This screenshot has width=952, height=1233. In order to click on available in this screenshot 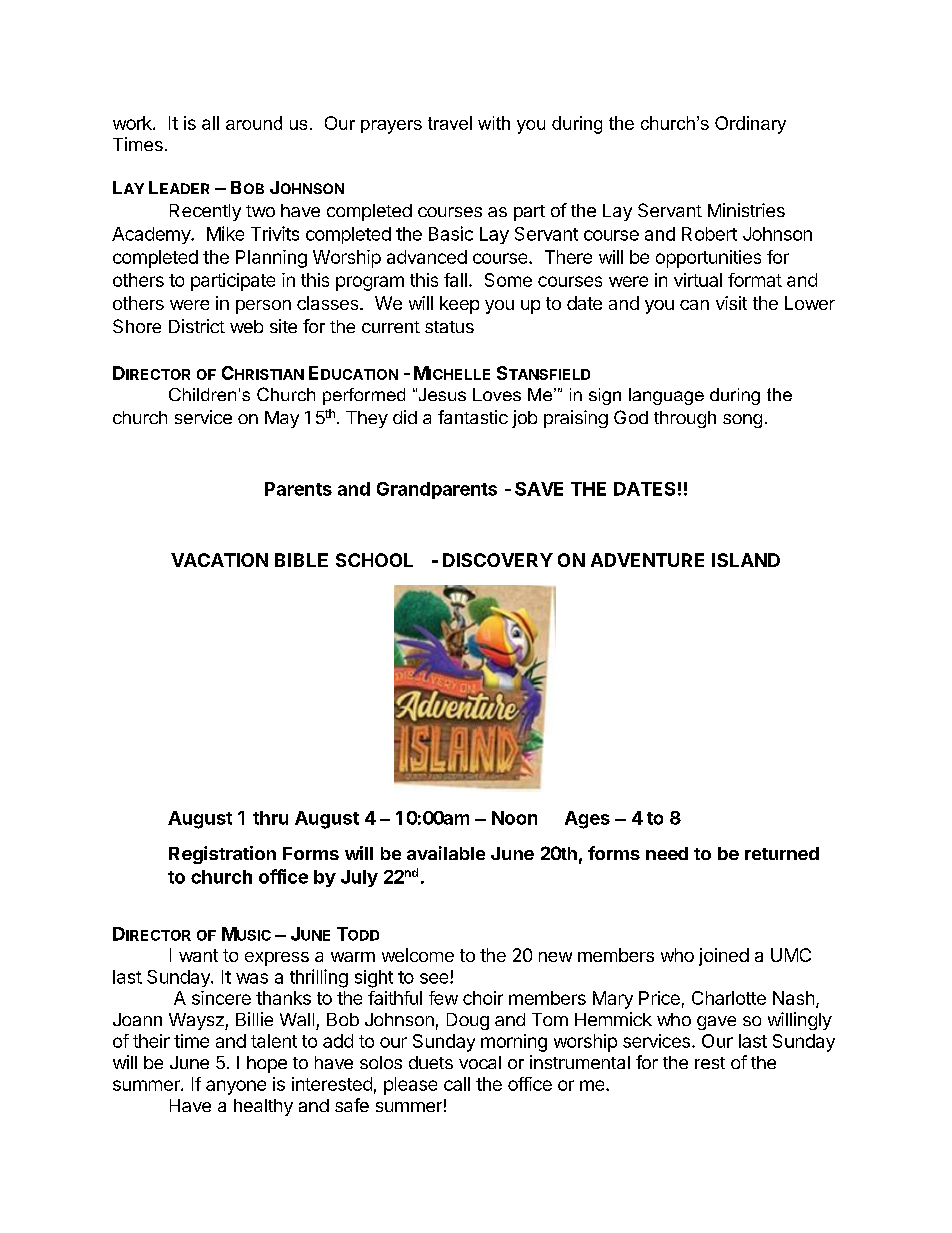, I will do `click(446, 853)`.
